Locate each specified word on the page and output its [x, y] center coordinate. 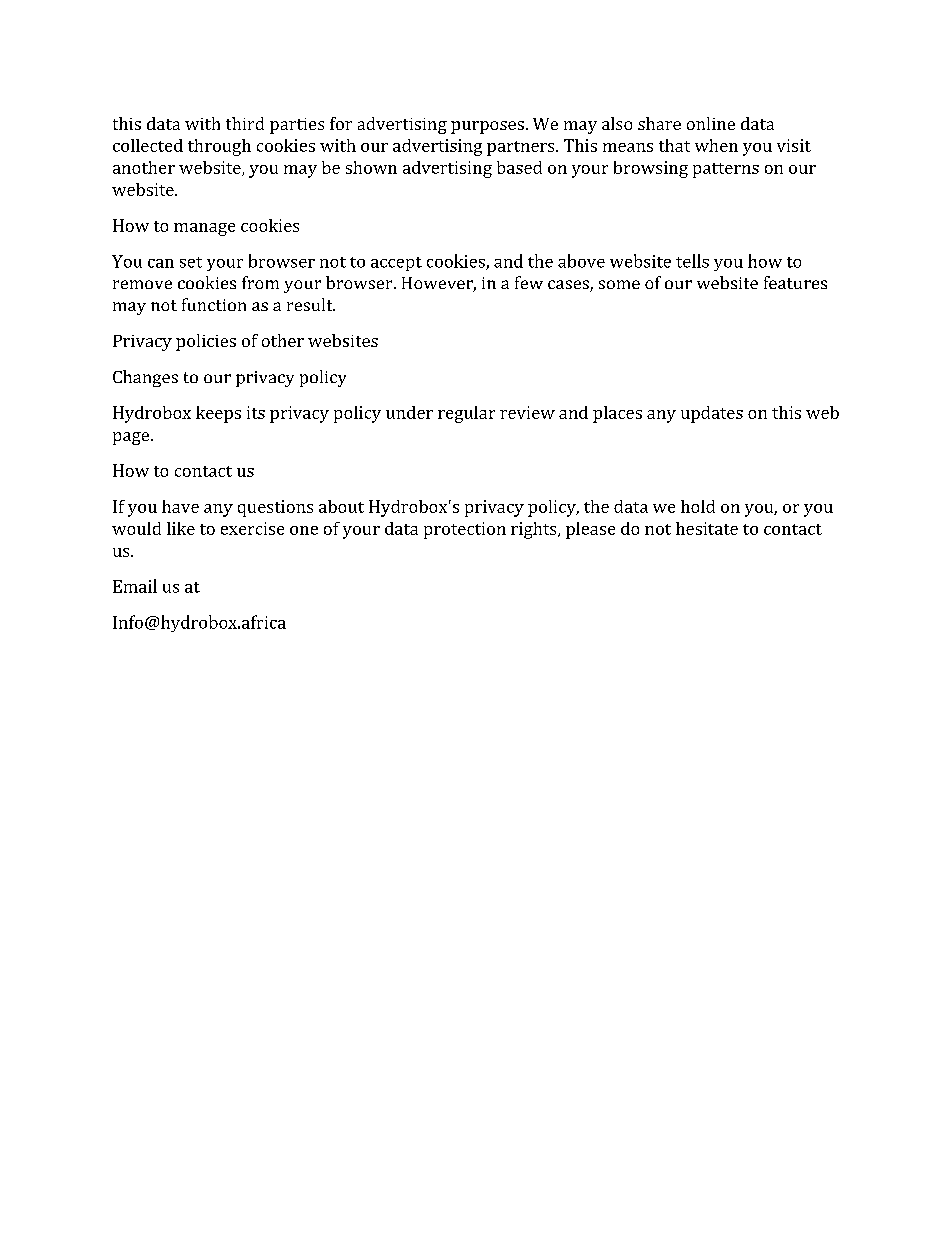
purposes [487, 127]
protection [465, 530]
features [795, 282]
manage [204, 229]
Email [135, 586]
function [214, 304]
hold [698, 506]
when [716, 145]
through [219, 147]
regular [466, 414]
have [180, 506]
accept [396, 264]
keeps [218, 414]
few [529, 282]
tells [692, 261]
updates [712, 414]
